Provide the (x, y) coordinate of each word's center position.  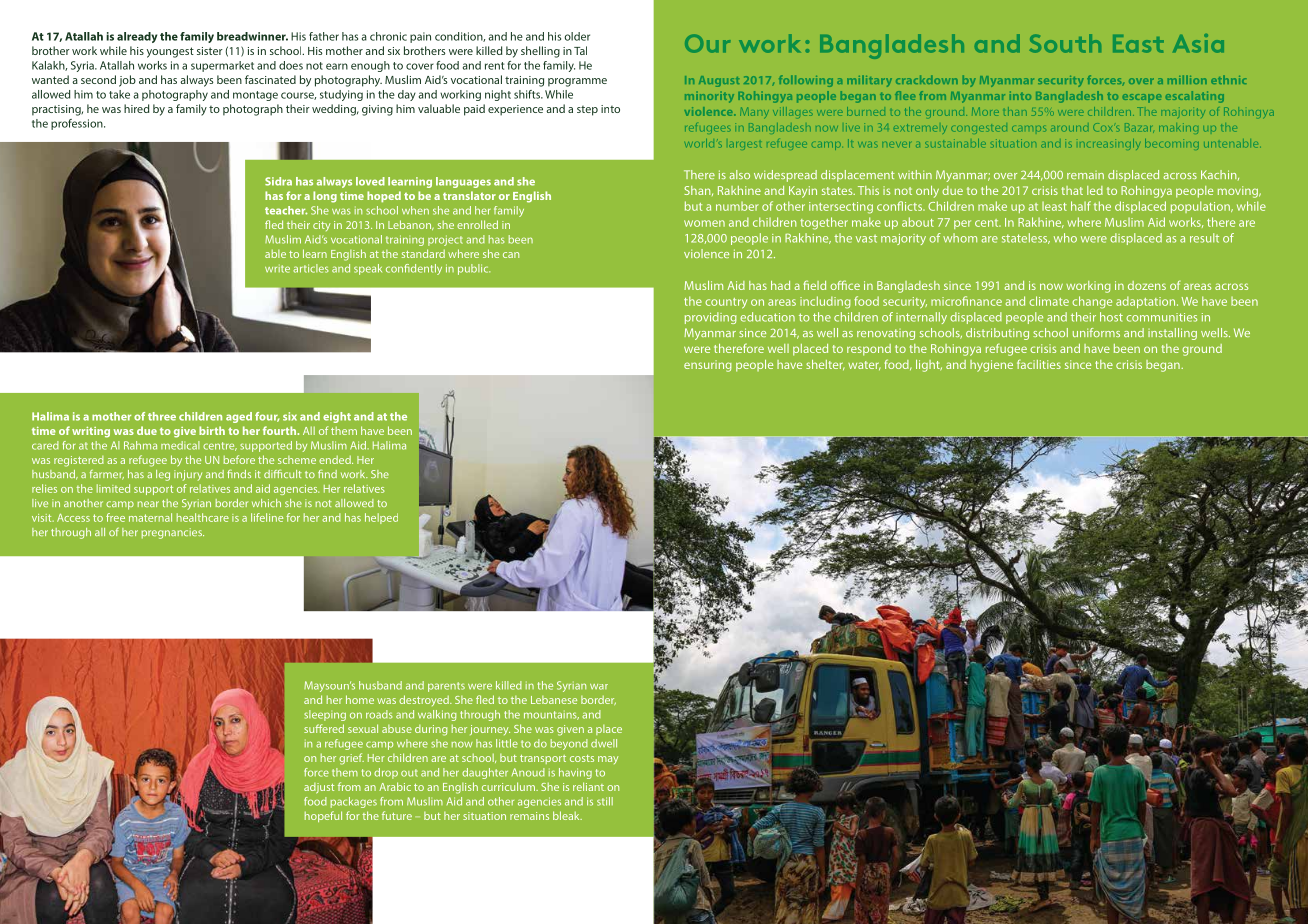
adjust (319, 788)
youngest (170, 52)
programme (577, 82)
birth (212, 430)
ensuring (708, 366)
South (1065, 43)
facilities (1039, 364)
